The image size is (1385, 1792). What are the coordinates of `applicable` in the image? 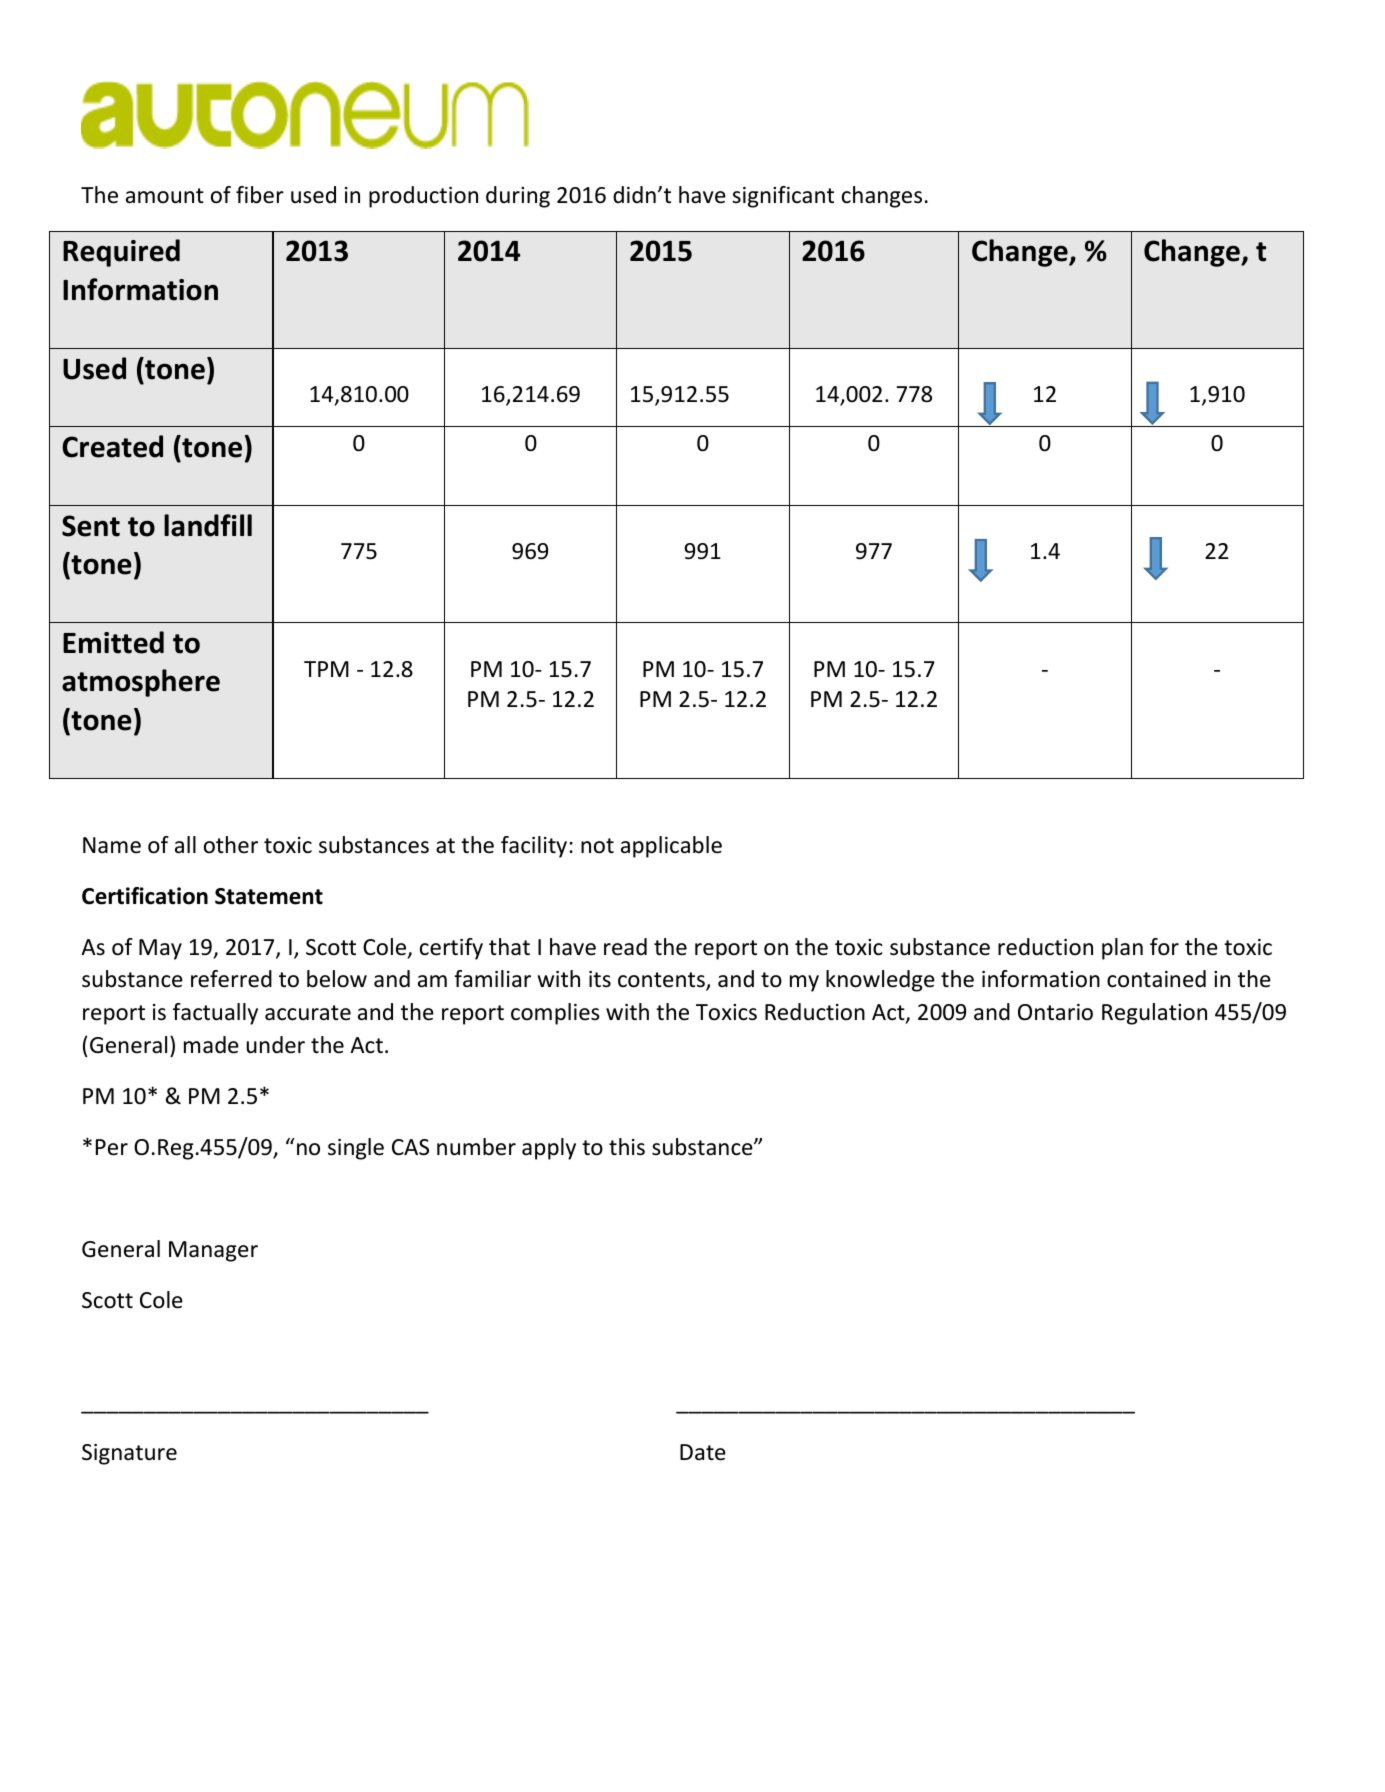 It's located at (671, 847).
